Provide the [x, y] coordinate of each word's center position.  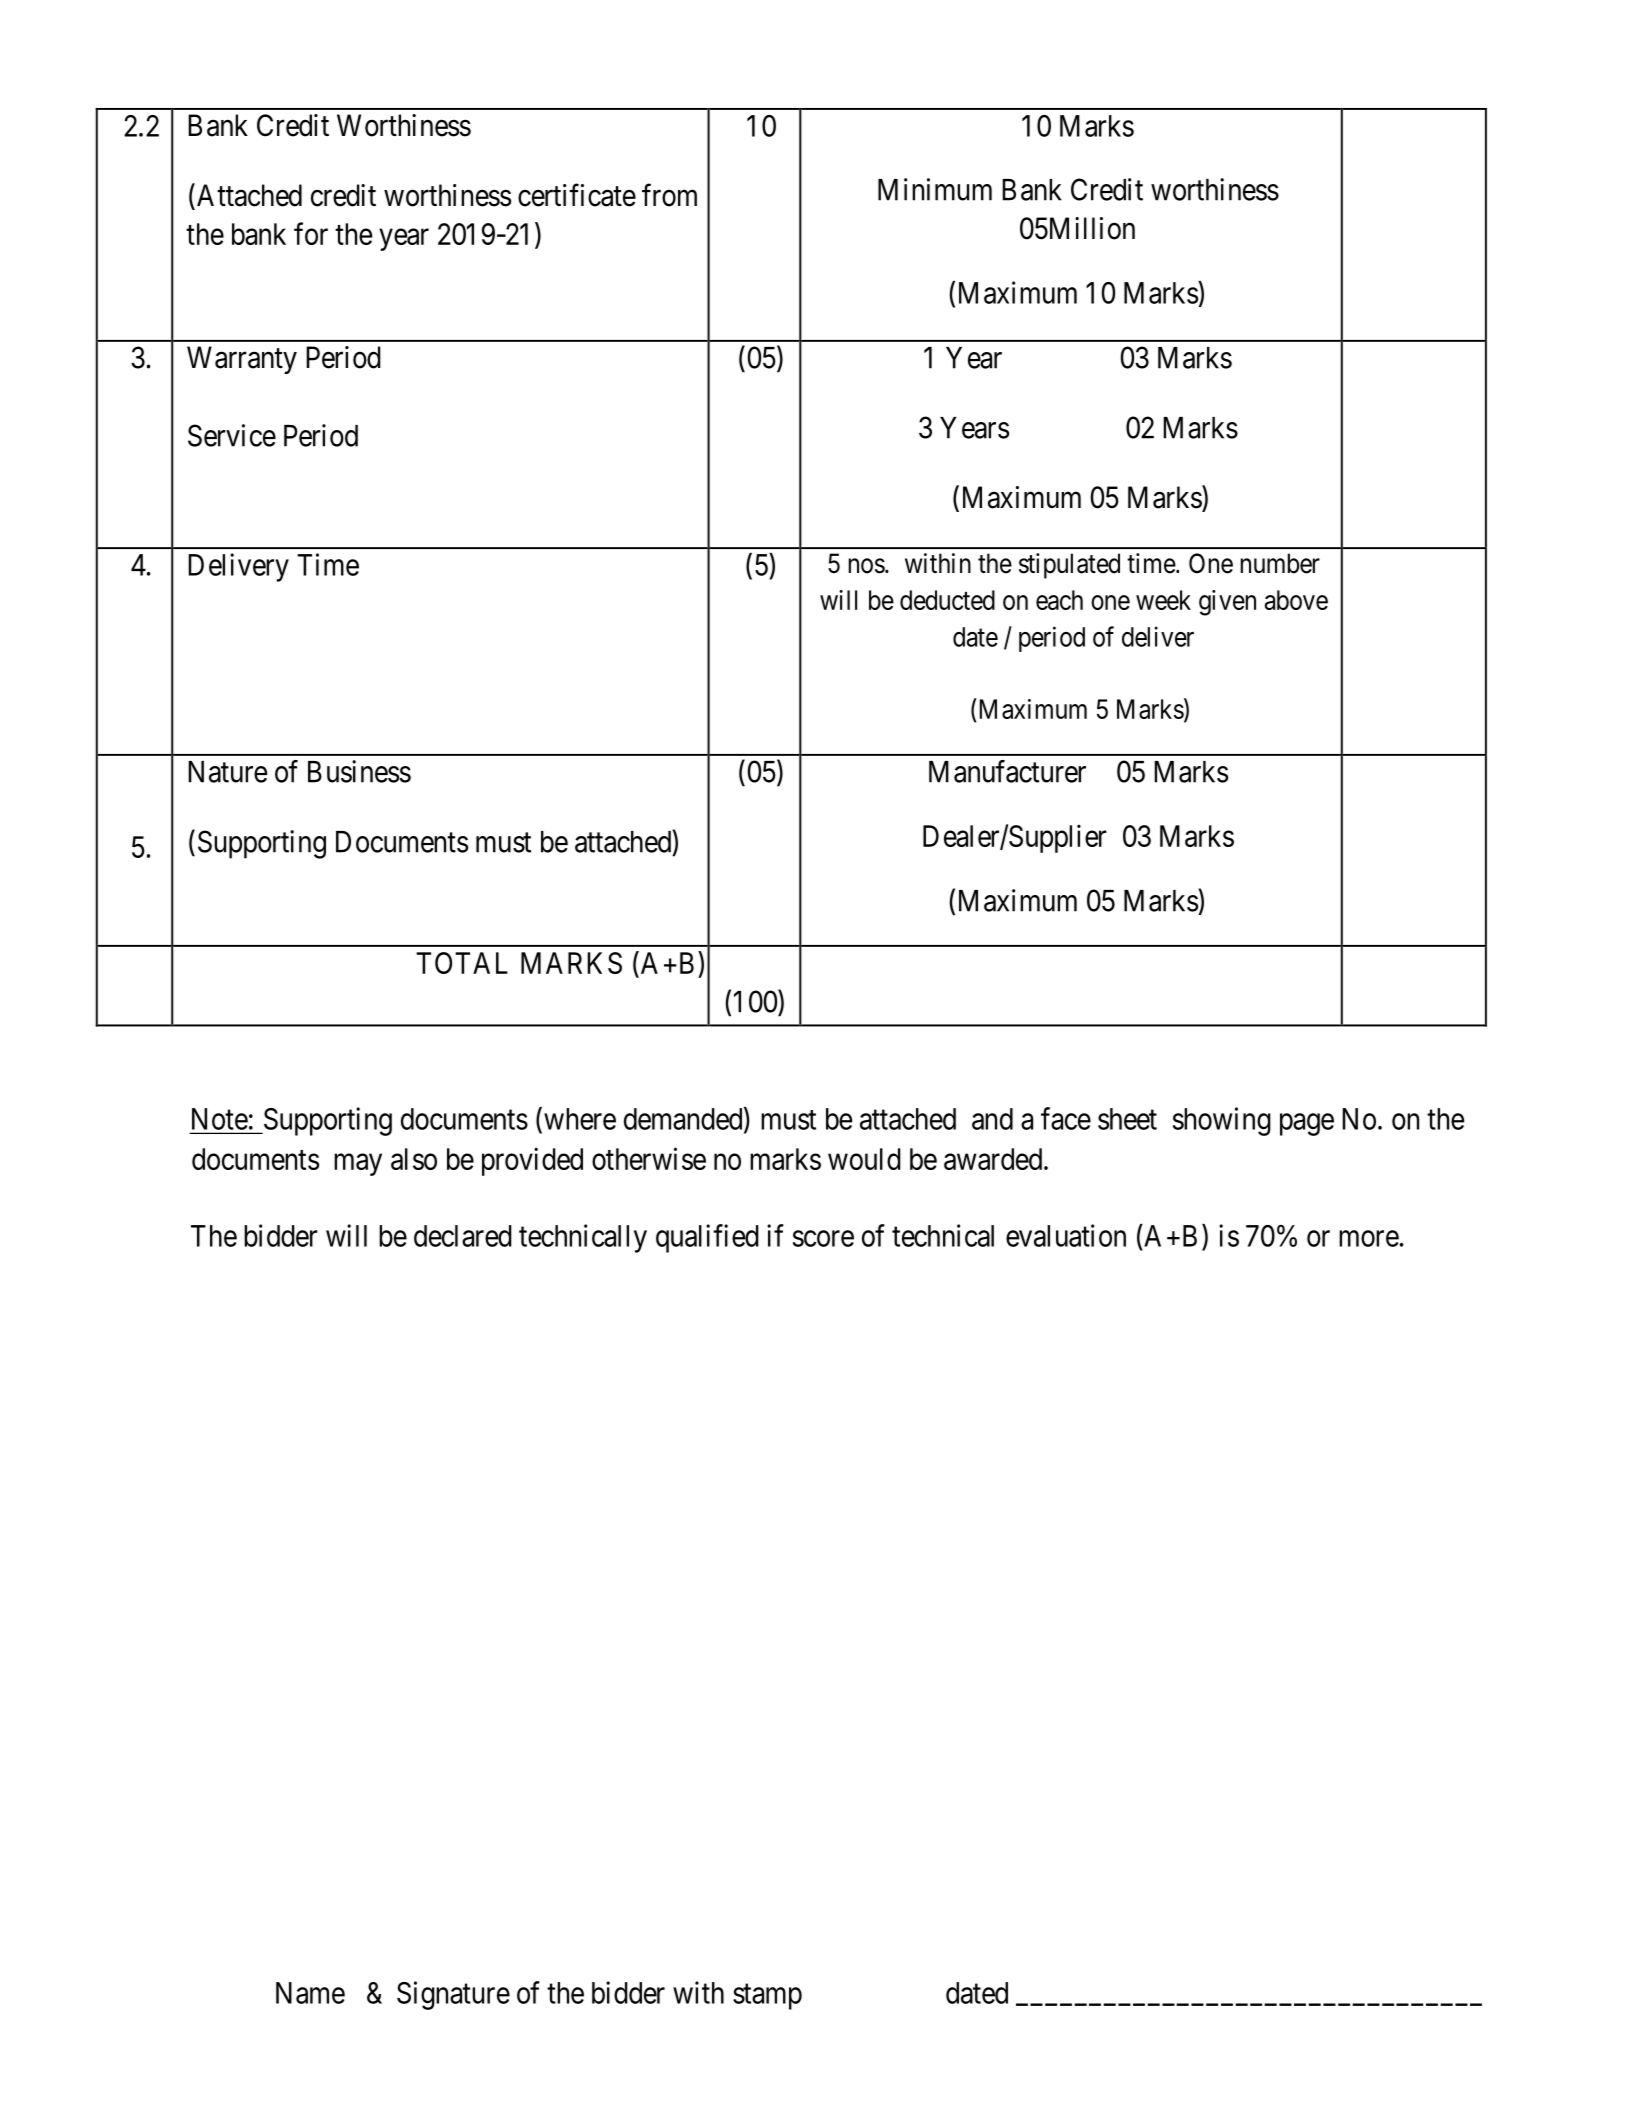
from [669, 195]
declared [463, 1236]
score [823, 1238]
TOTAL [462, 963]
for [311, 233]
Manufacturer [1007, 771]
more [1369, 1238]
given [1227, 603]
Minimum [935, 189]
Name [310, 1993]
